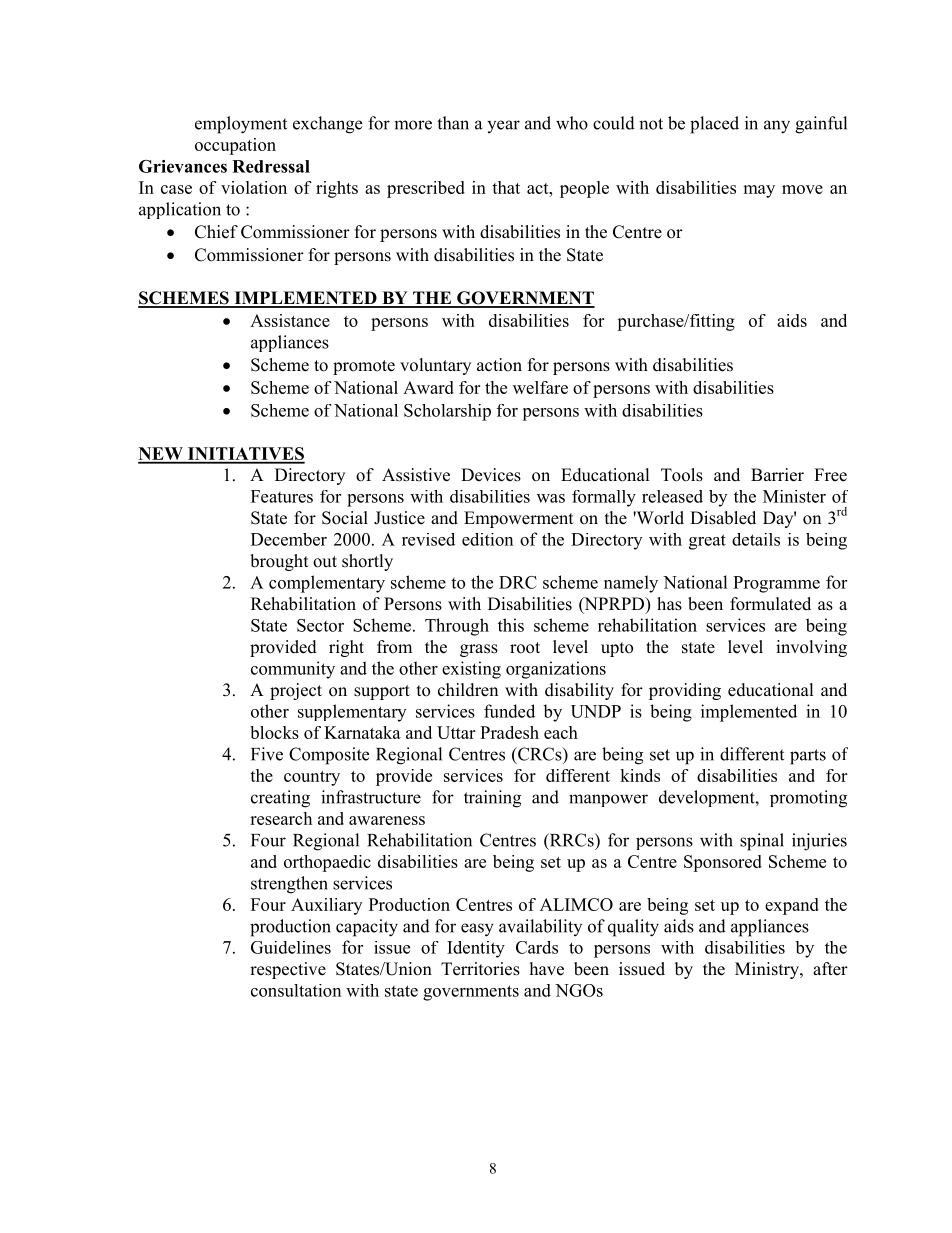 This image has height=1233, width=952. I want to click on respective, so click(288, 970).
